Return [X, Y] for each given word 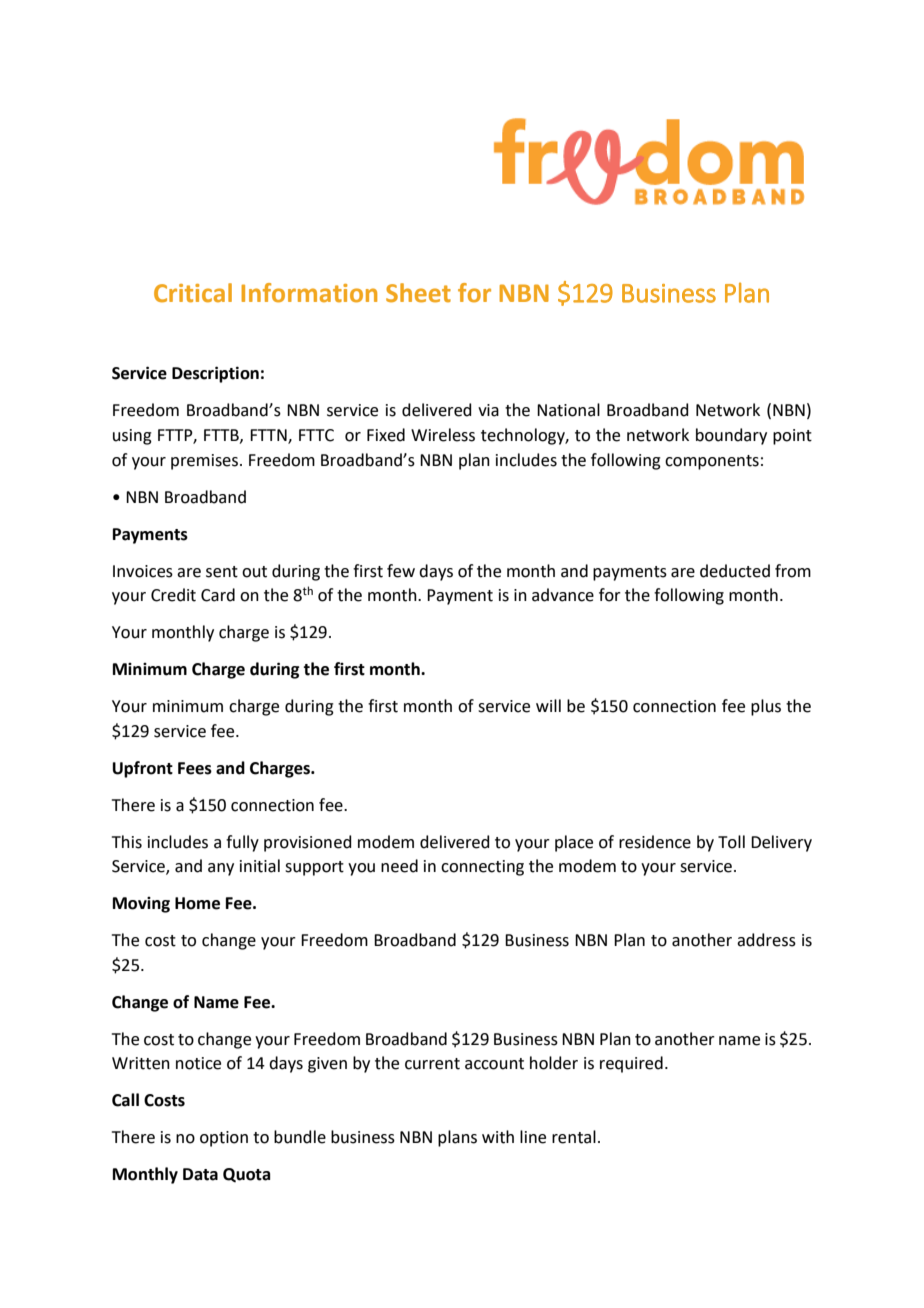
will [548, 705]
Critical [193, 293]
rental [574, 1137]
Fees [195, 768]
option [224, 1139]
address [766, 940]
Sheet [418, 293]
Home [197, 903]
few [401, 571]
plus [766, 707]
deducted [735, 571]
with [498, 1137]
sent [222, 572]
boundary [731, 436]
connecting [482, 868]
